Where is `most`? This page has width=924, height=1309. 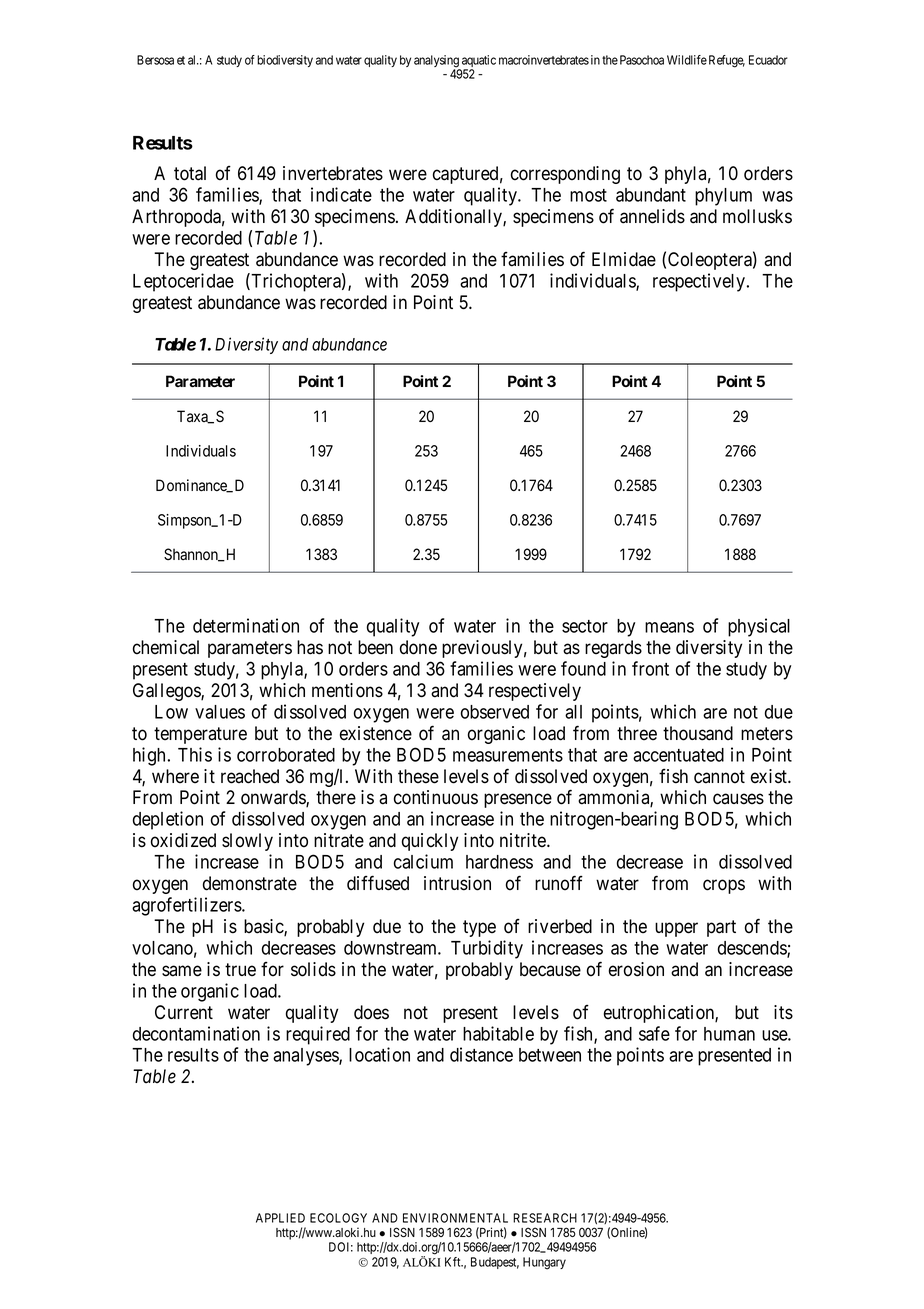 most is located at coordinates (588, 195).
